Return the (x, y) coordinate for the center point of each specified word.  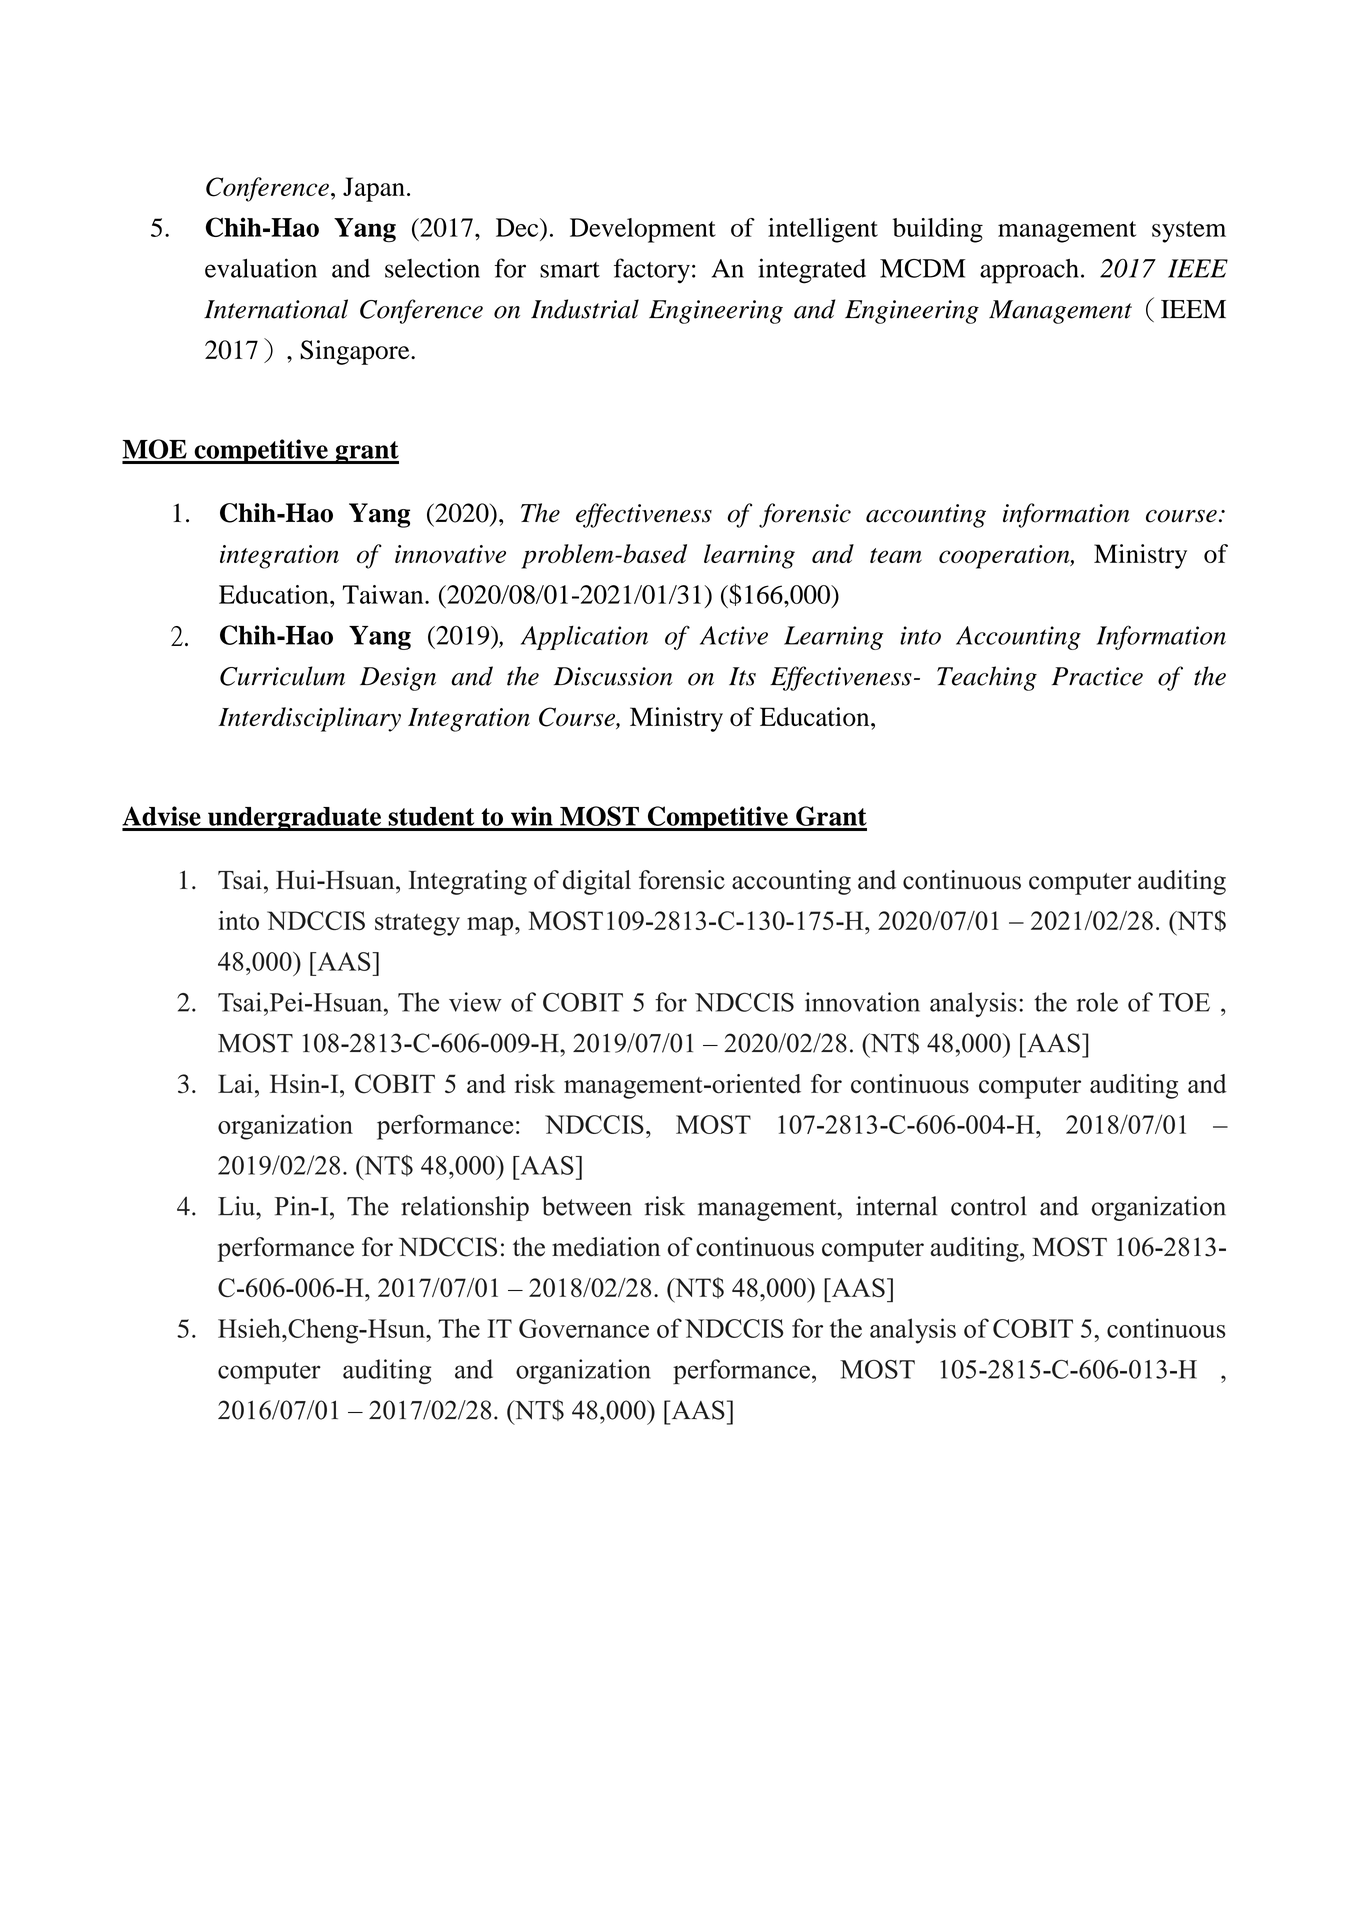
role (1097, 1002)
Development (643, 230)
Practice (1097, 676)
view (475, 1002)
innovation (862, 1002)
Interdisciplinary (309, 719)
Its (742, 676)
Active (734, 635)
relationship (465, 1208)
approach (1029, 271)
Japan (374, 189)
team (896, 555)
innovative (450, 554)
